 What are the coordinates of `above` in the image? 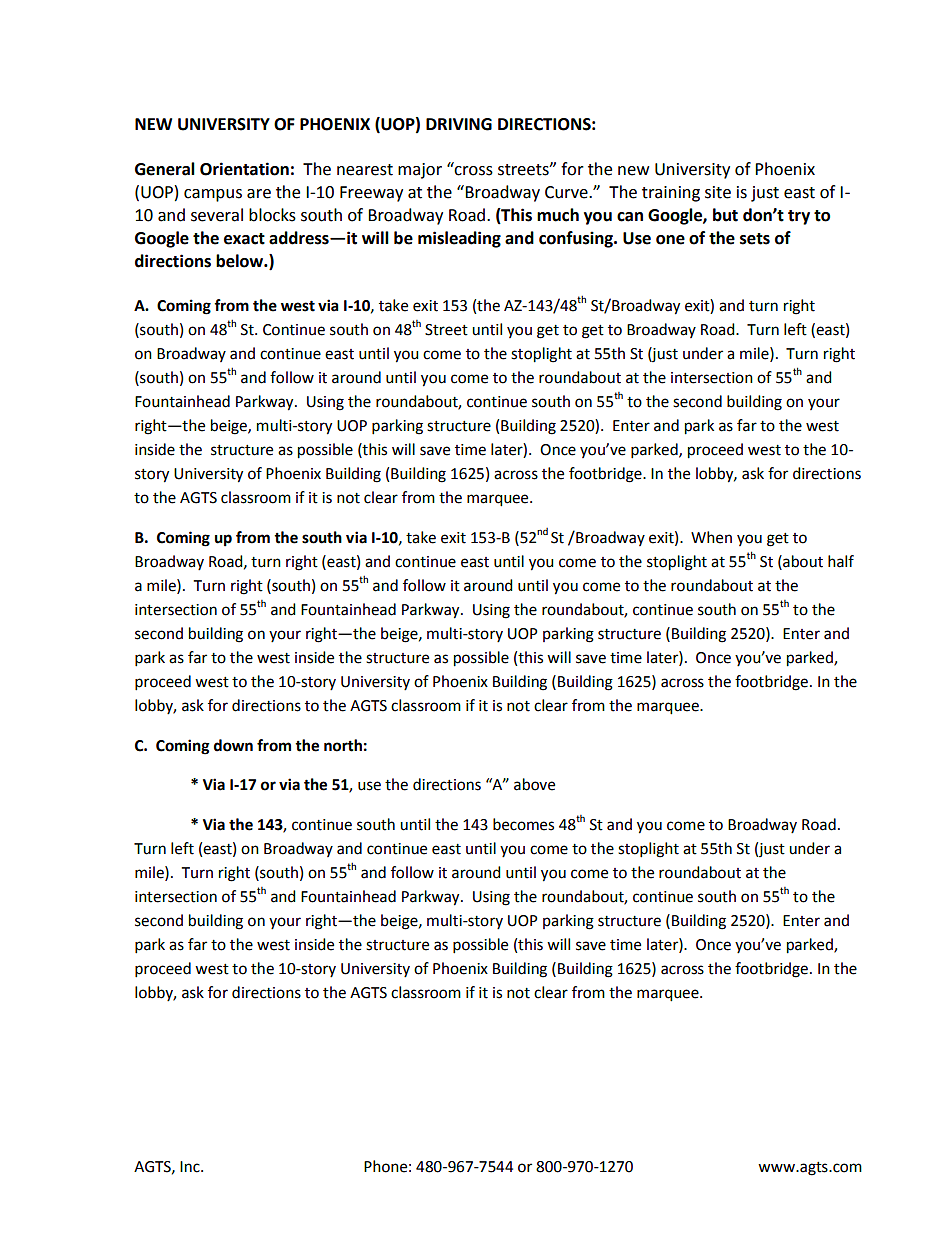 It's located at (534, 784).
